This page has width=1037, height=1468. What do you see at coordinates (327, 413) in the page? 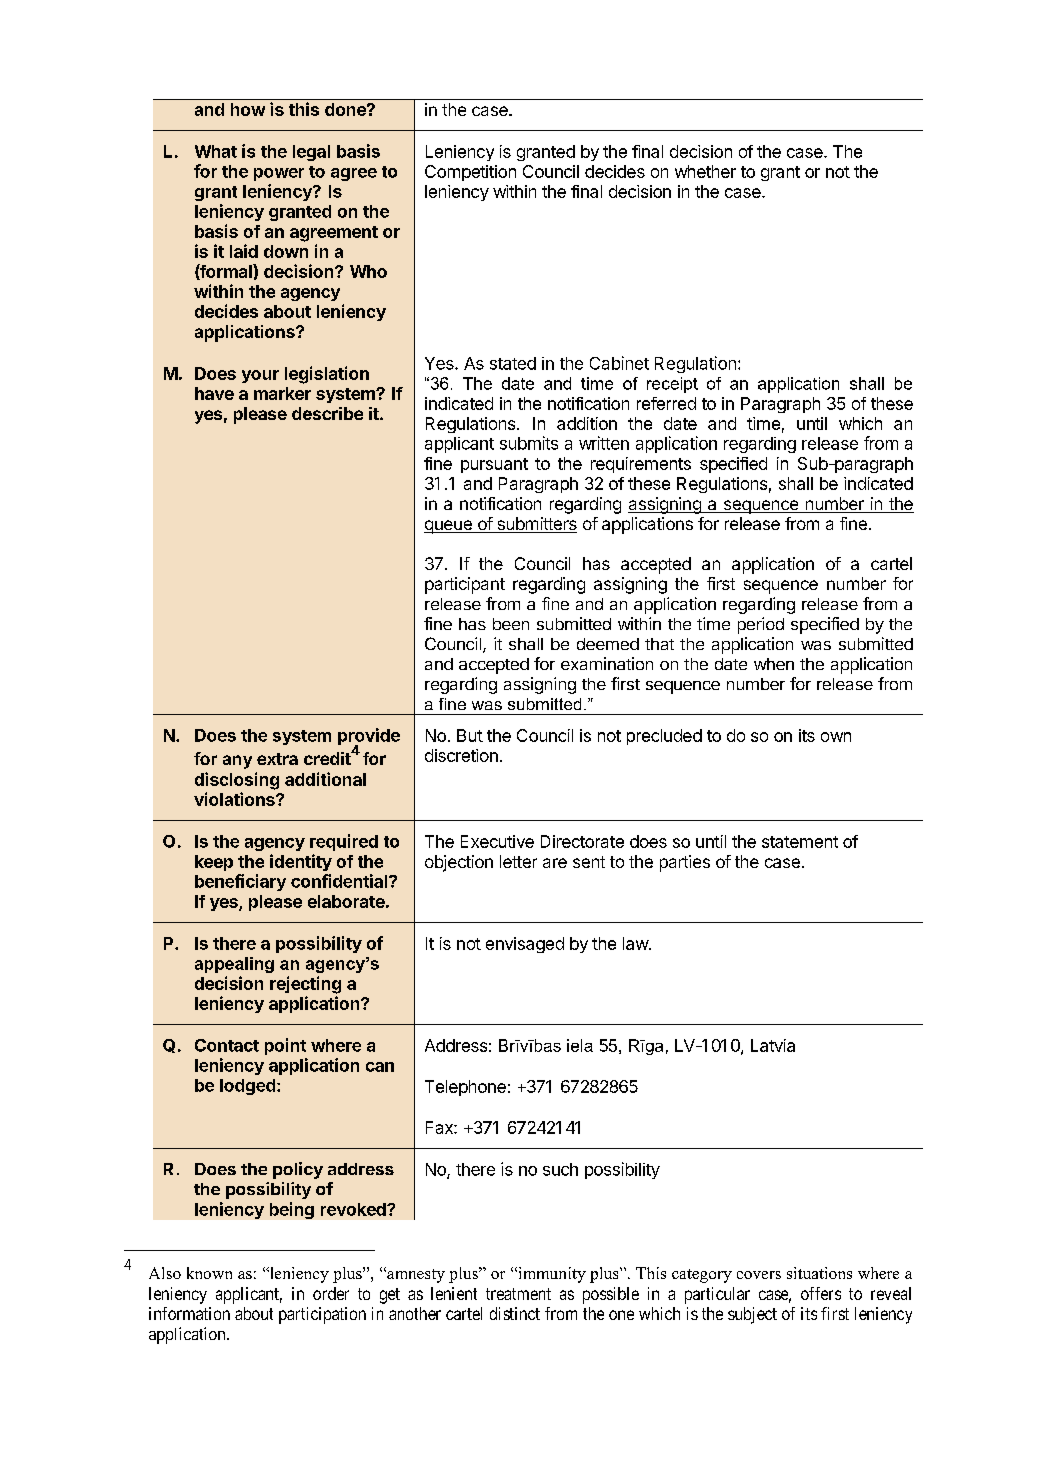
I see `describe` at bounding box center [327, 413].
